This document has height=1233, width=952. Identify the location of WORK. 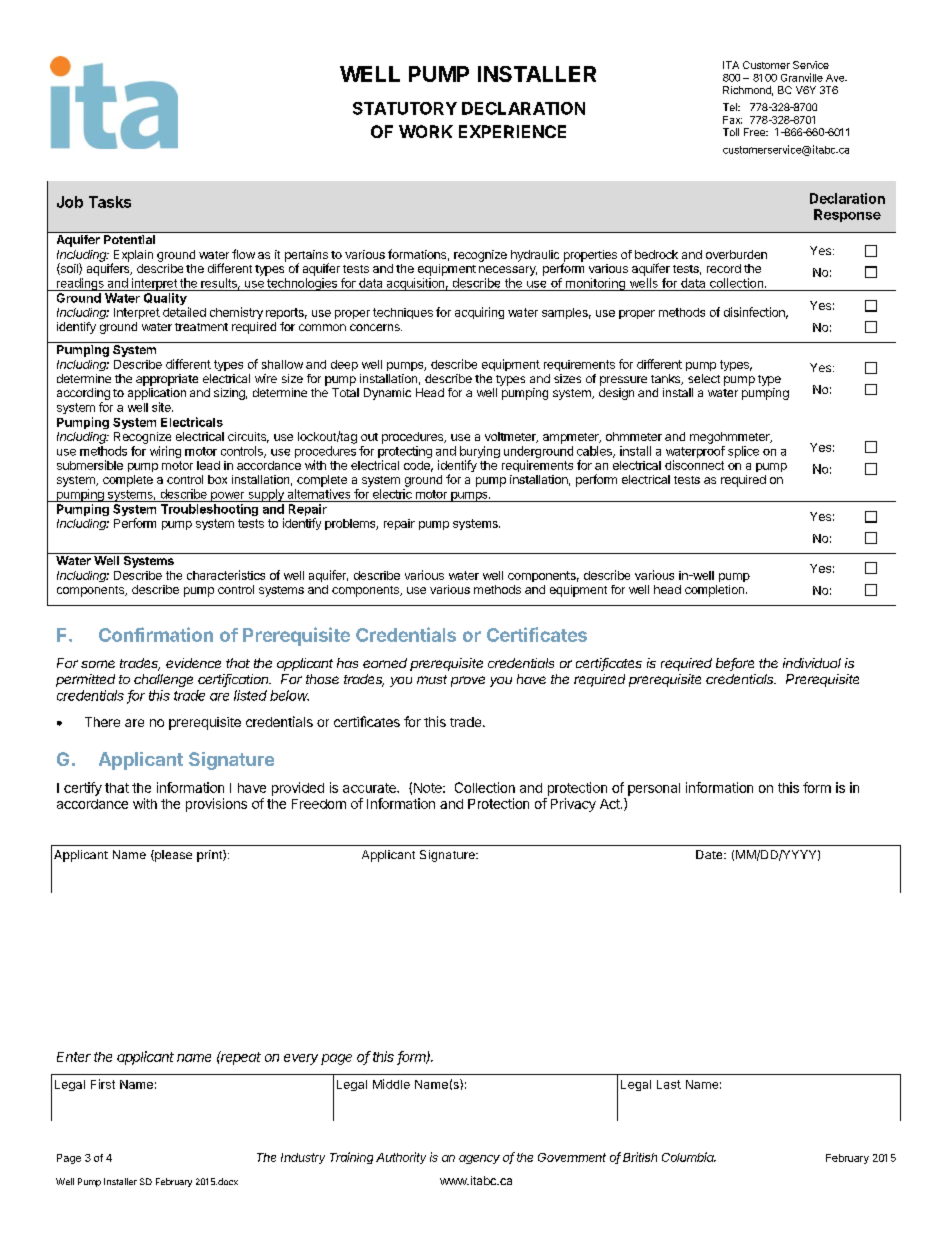
(426, 131).
